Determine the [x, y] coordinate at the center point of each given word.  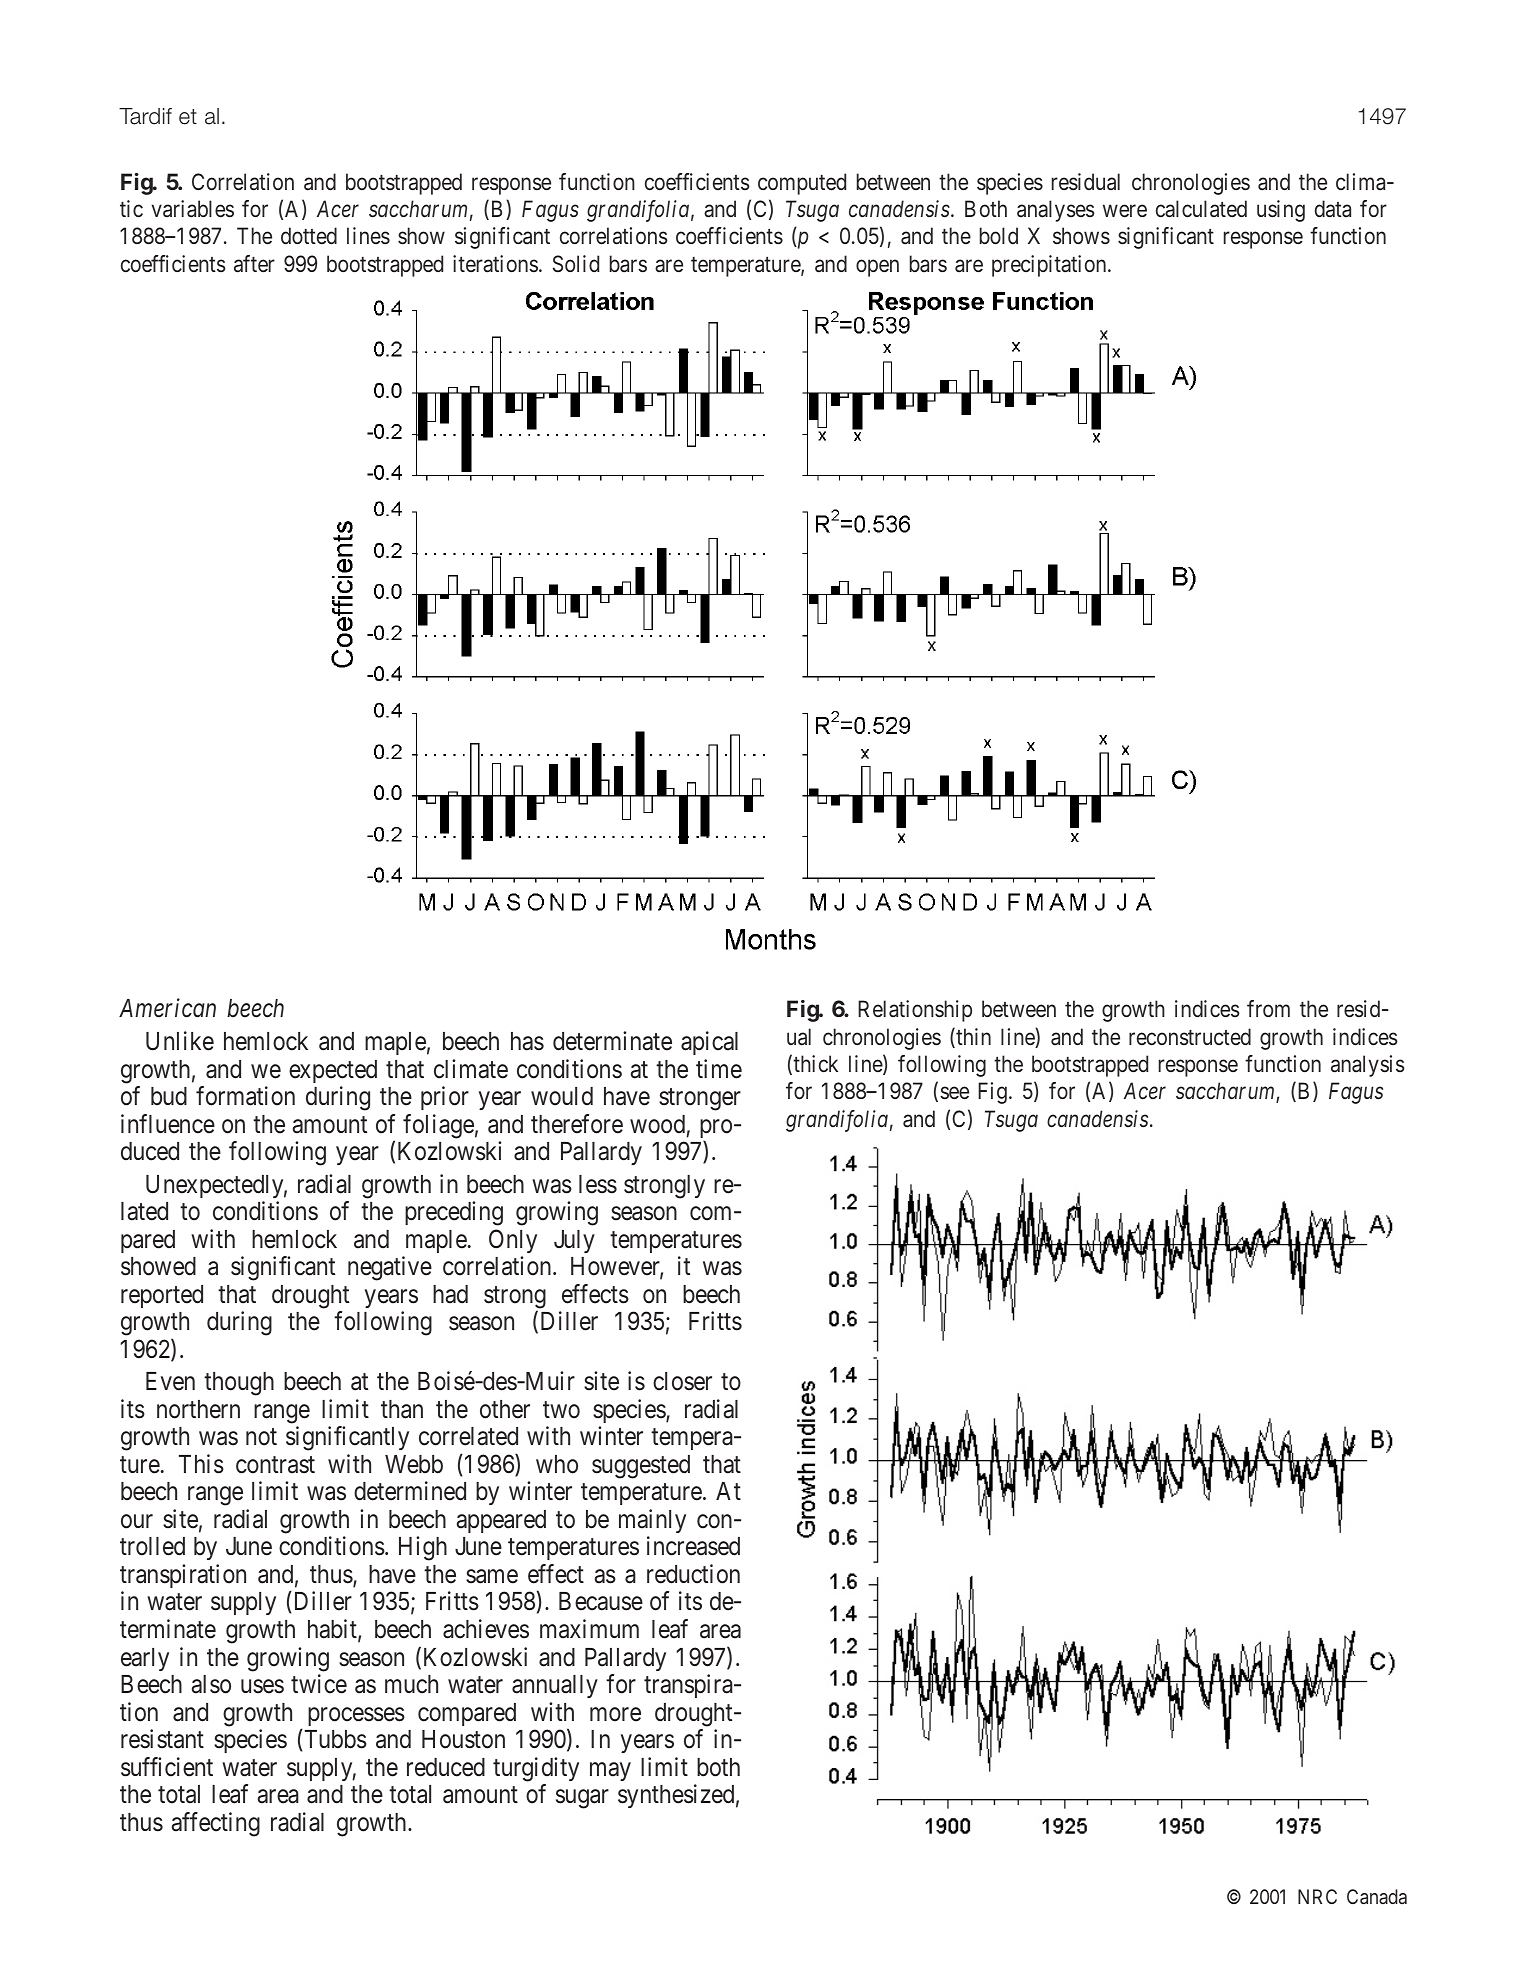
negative [390, 1268]
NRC [1317, 1896]
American [167, 1008]
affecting [216, 1824]
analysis [1368, 1066]
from [1268, 1008]
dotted [309, 235]
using [1281, 211]
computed [802, 184]
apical [709, 1043]
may [610, 1771]
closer [682, 1381]
